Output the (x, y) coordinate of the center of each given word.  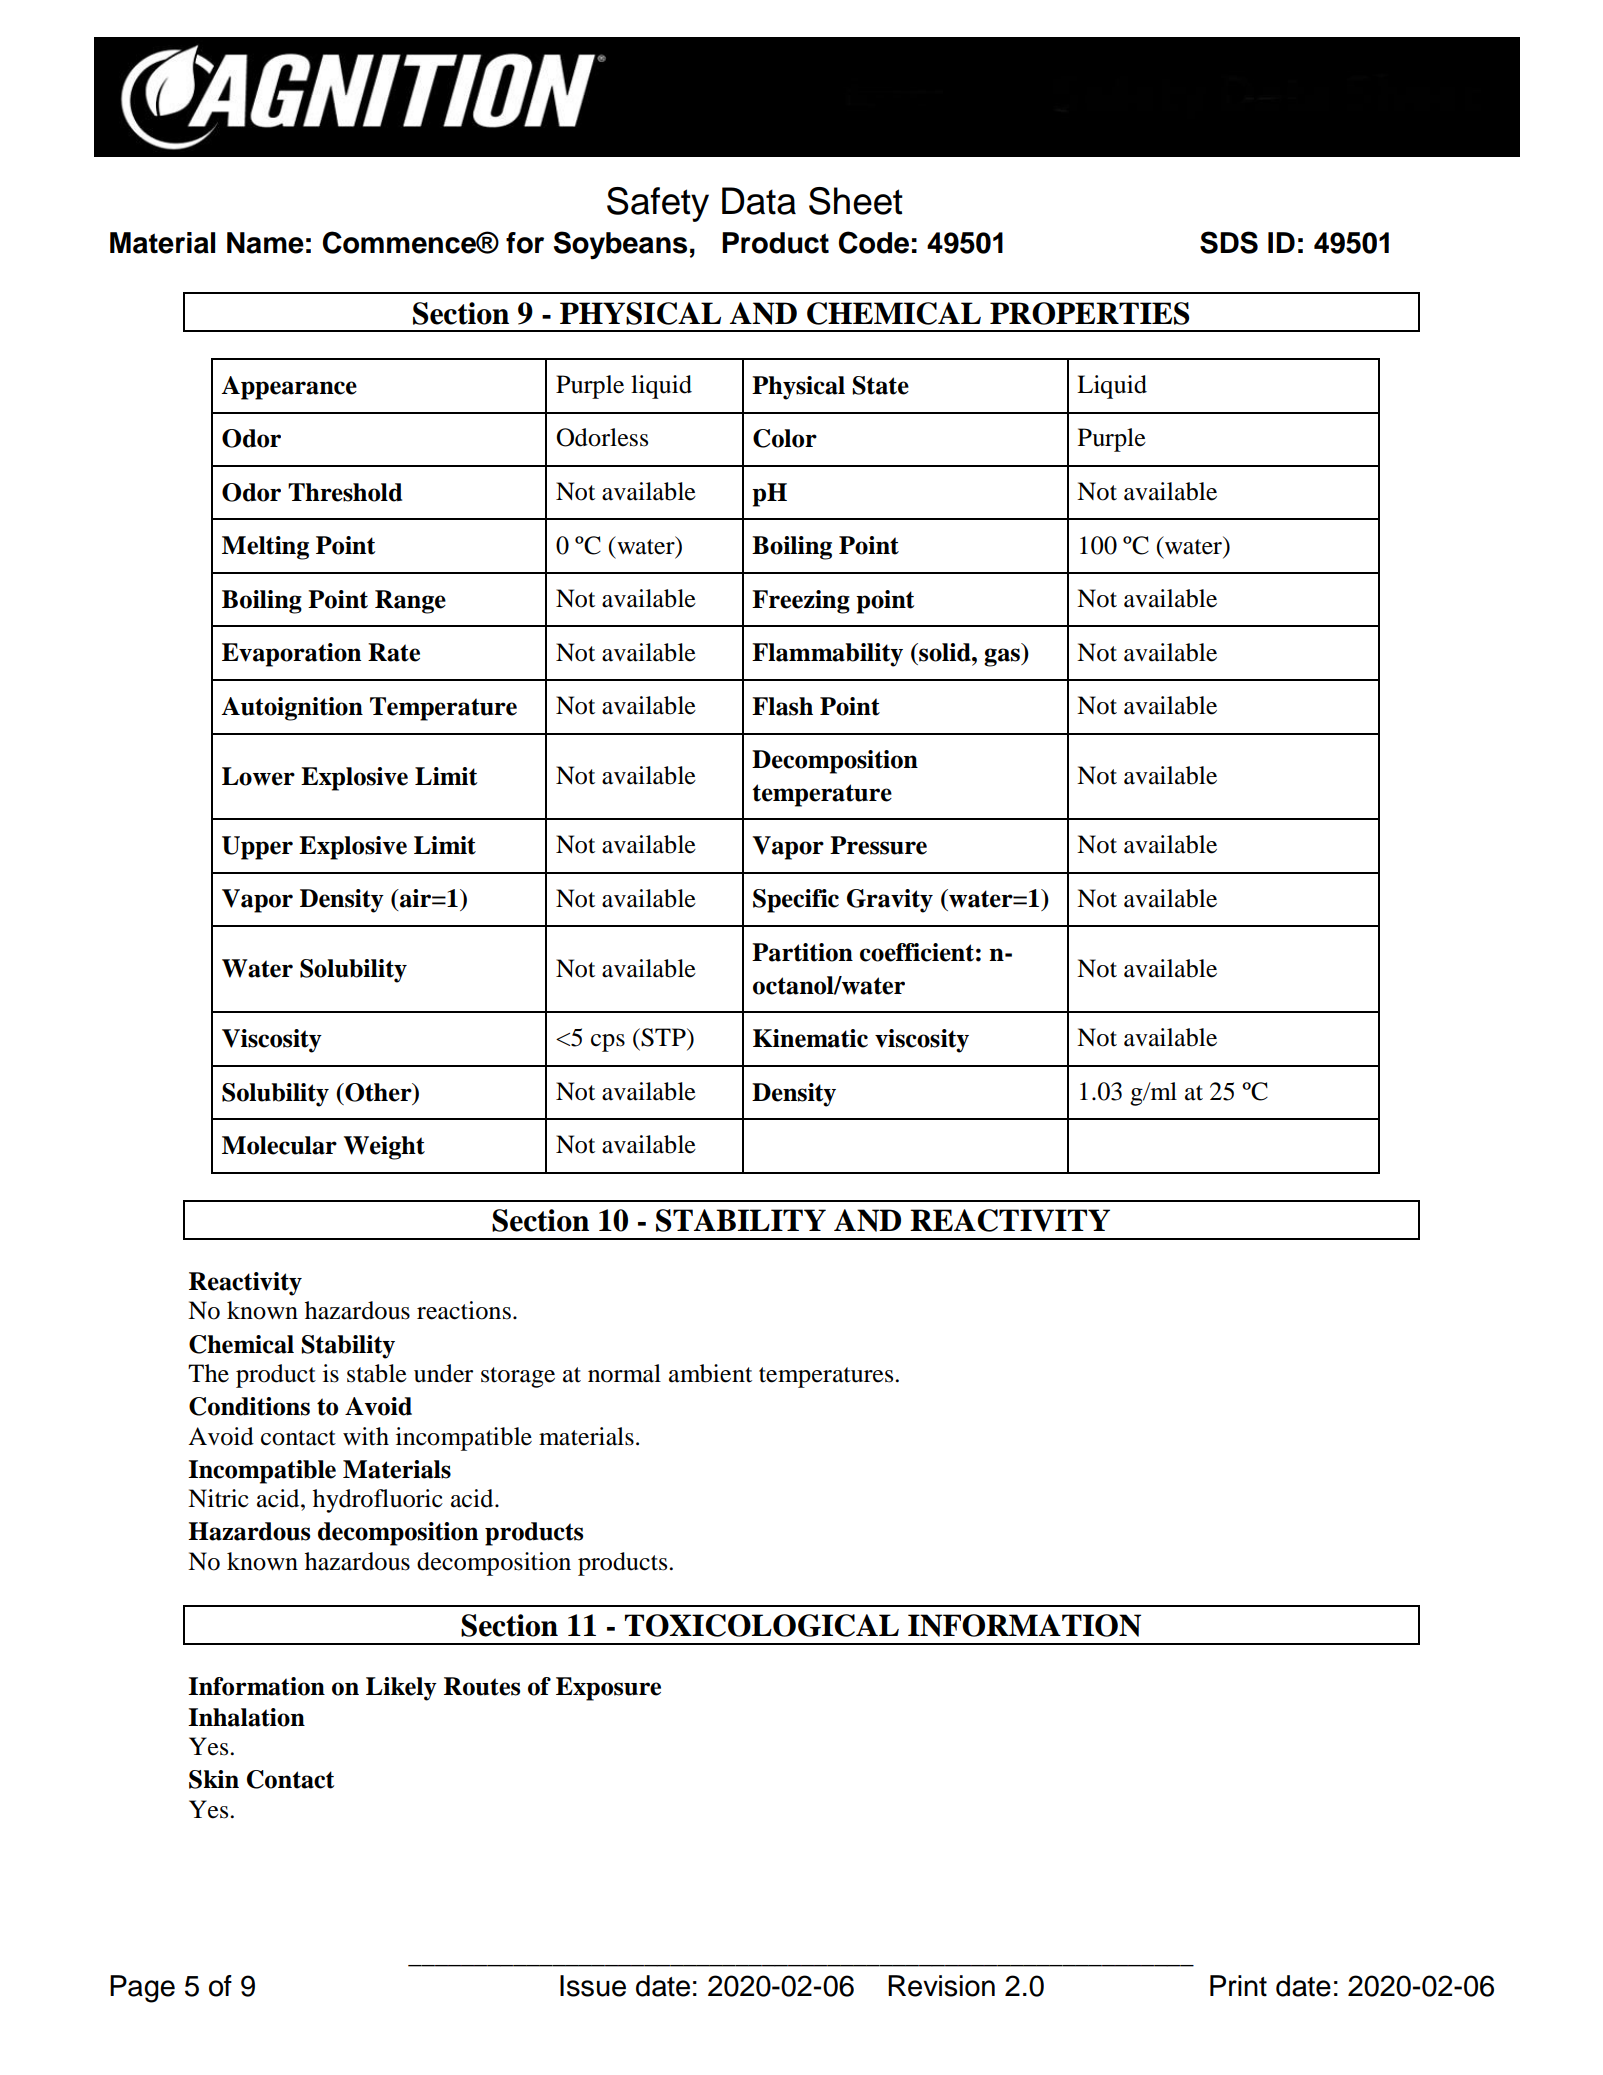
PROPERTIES (1090, 313)
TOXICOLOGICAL (762, 1625)
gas (1003, 657)
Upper (257, 848)
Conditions (249, 1406)
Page (142, 1989)
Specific (796, 901)
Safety (658, 204)
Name (265, 243)
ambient (710, 1373)
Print (1238, 1986)
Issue (593, 1986)
